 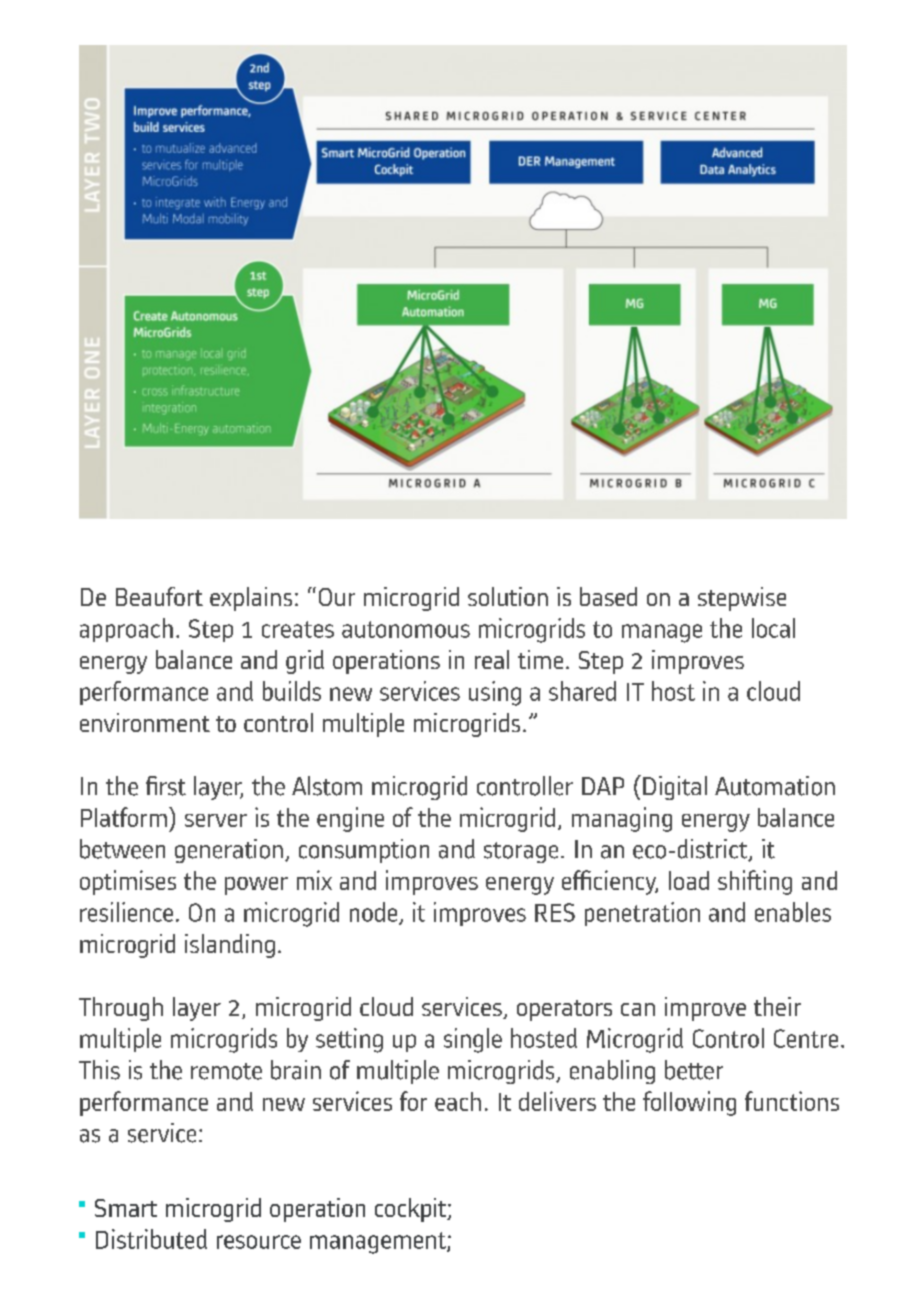 What do you see at coordinates (350, 819) in the page?
I see `engine` at bounding box center [350, 819].
